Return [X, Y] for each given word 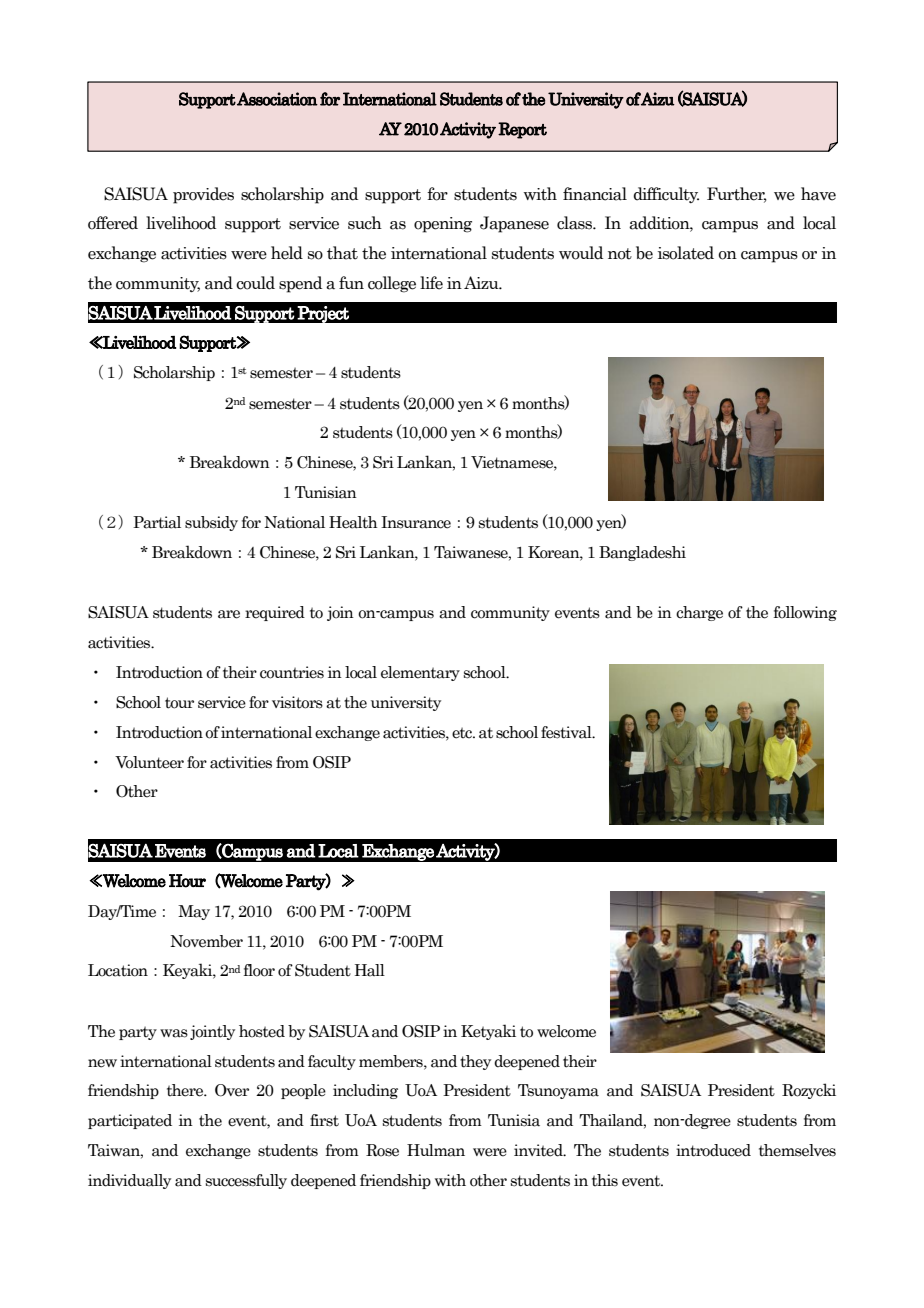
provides [203, 195]
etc [463, 733]
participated [130, 1121]
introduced [713, 1150]
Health [353, 522]
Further [737, 194]
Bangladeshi [642, 553]
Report [522, 130]
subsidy [211, 523]
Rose [382, 1150]
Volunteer [149, 762]
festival [567, 732]
